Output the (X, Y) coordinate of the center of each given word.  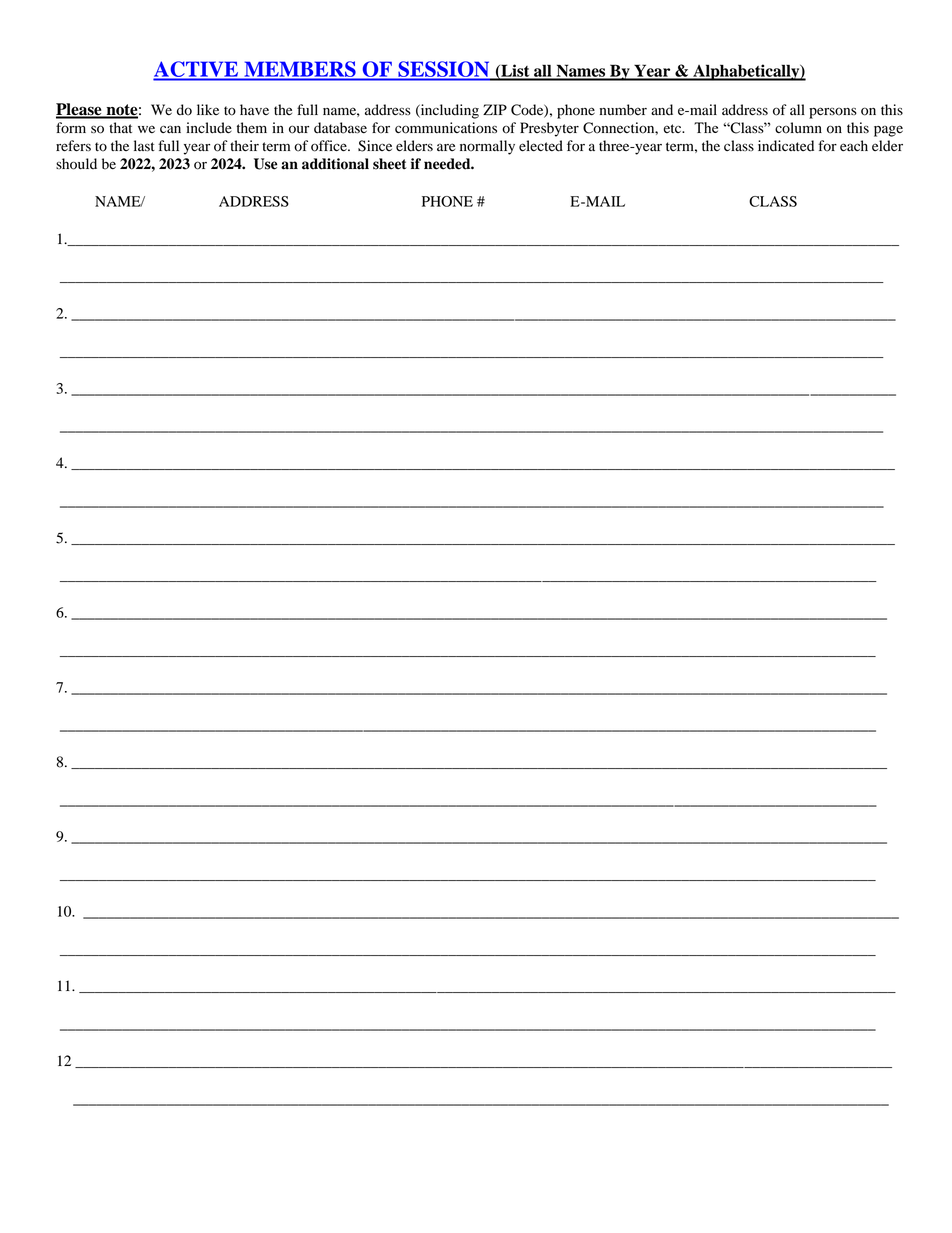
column (798, 128)
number (623, 110)
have (254, 109)
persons (833, 113)
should (76, 164)
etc (673, 128)
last (144, 145)
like (208, 109)
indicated (786, 146)
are (446, 147)
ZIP (495, 109)
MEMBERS (300, 69)
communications (446, 128)
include (209, 128)
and (662, 109)
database (340, 128)
